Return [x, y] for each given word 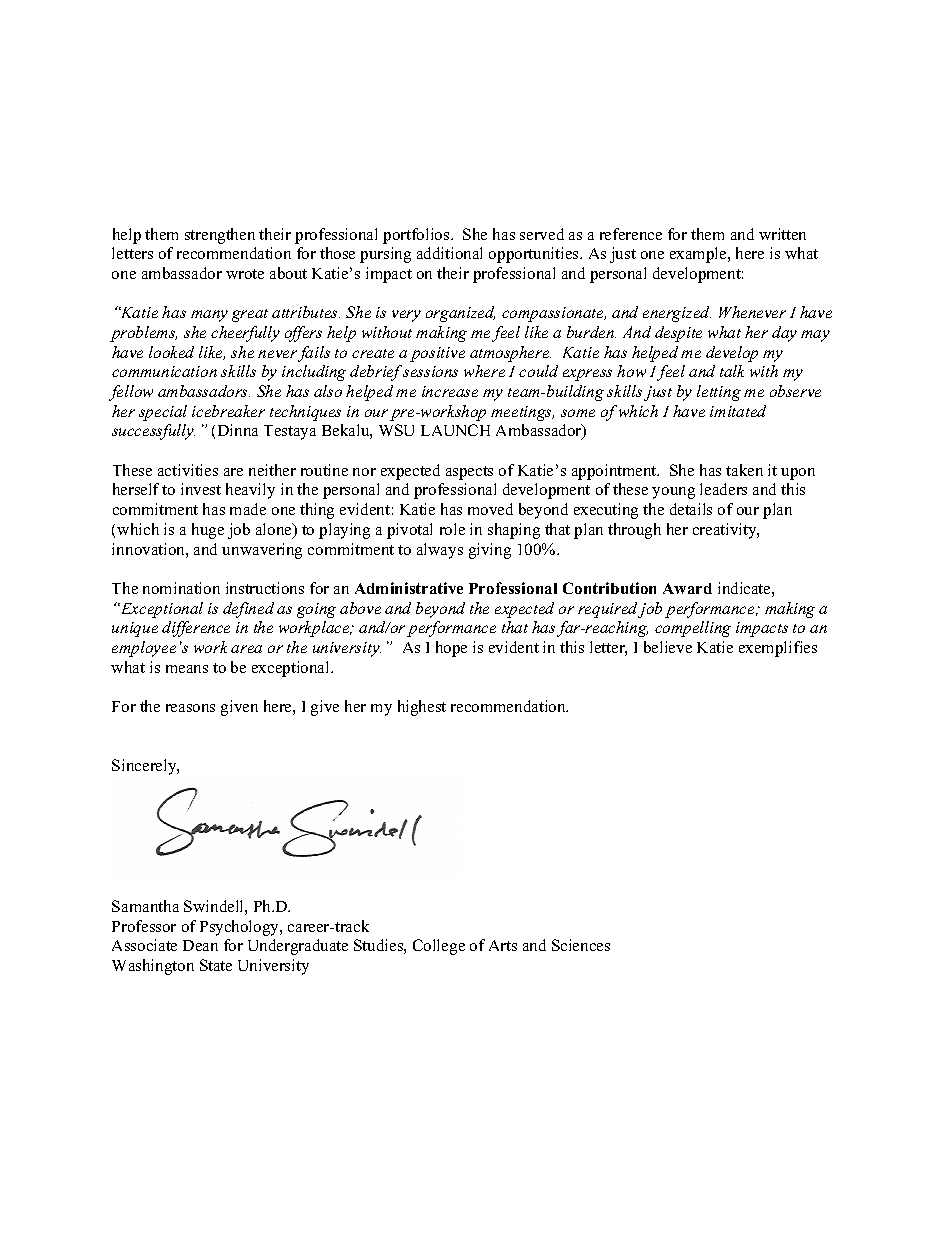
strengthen [220, 236]
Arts [503, 945]
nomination [181, 588]
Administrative [409, 588]
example [699, 255]
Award [687, 588]
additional [449, 253]
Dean [200, 945]
